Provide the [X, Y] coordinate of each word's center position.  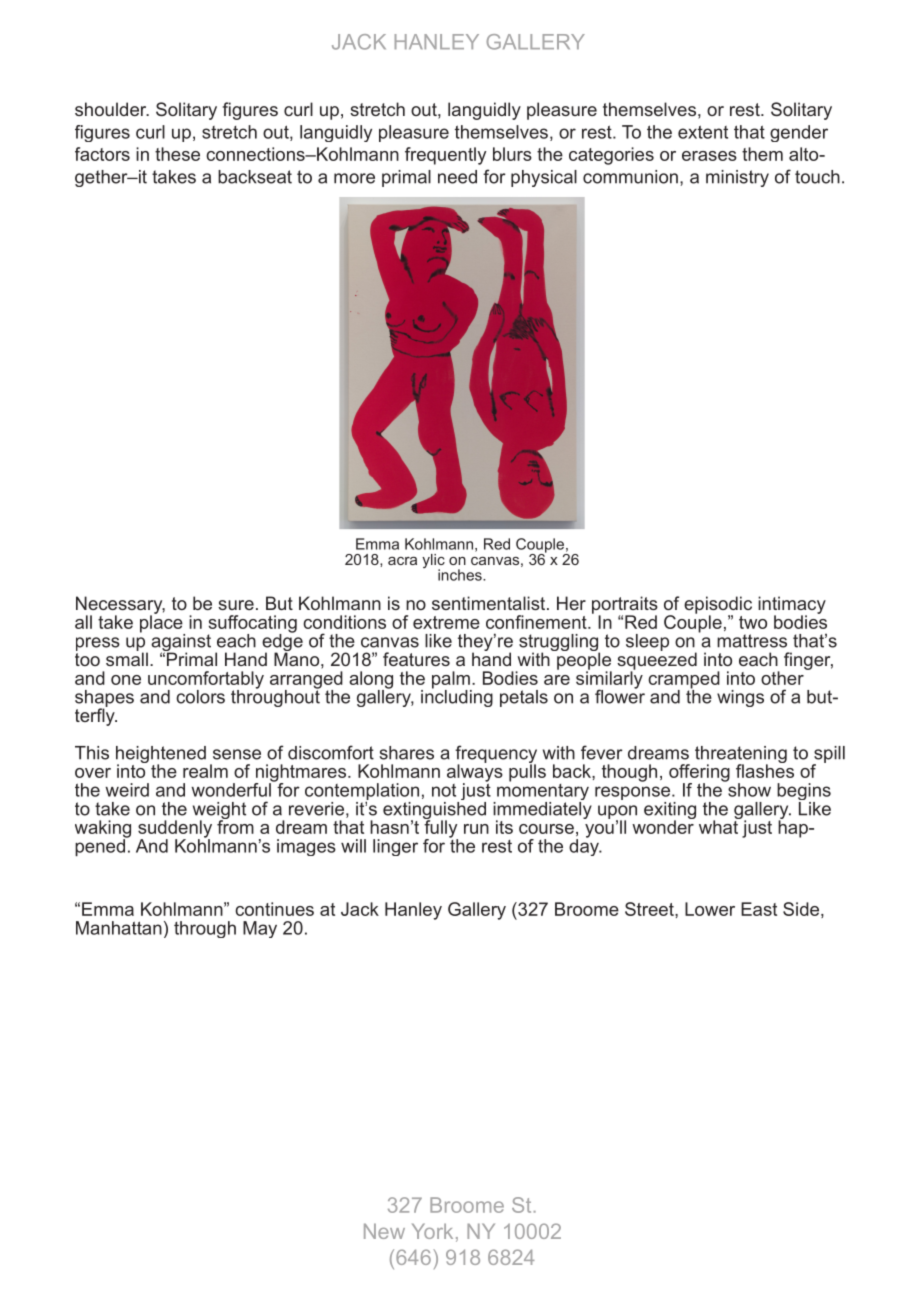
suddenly [175, 830]
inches [461, 575]
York [432, 1231]
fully [441, 829]
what [719, 826]
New [384, 1231]
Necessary [120, 606]
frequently [445, 156]
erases [709, 156]
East [759, 909]
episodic [718, 606]
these [177, 154]
